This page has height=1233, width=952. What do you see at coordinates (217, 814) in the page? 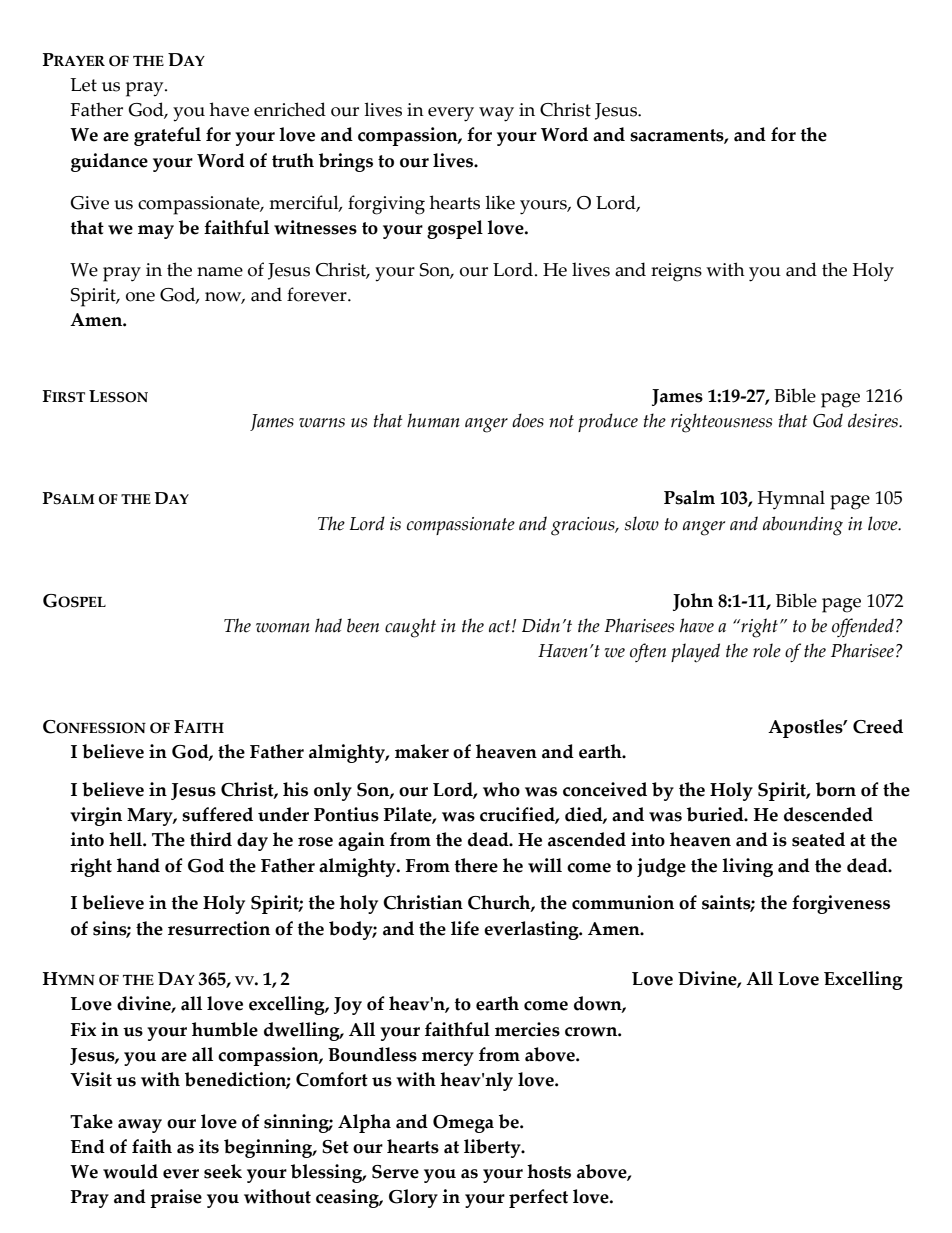
I see `suffered` at bounding box center [217, 814].
